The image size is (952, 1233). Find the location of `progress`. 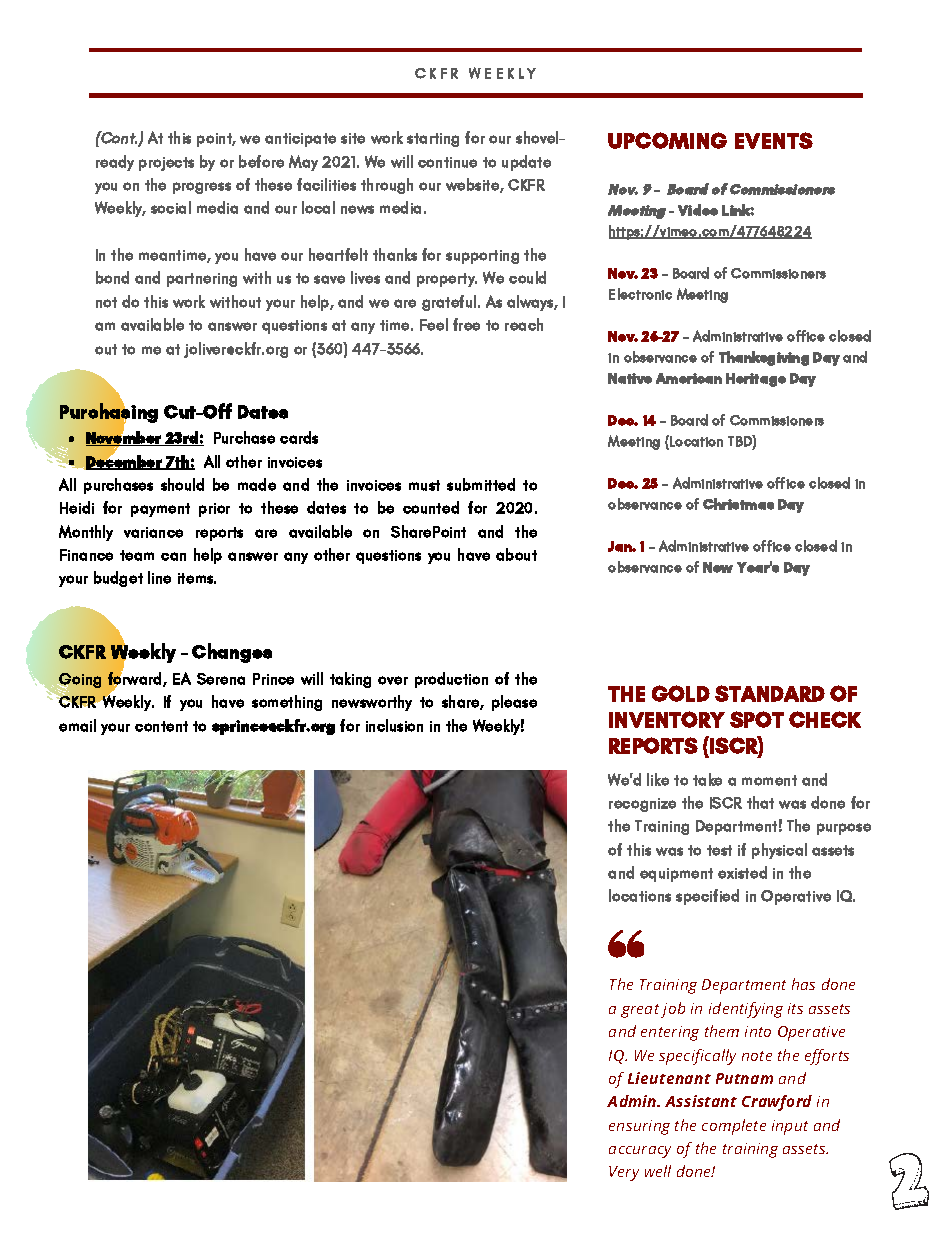

progress is located at coordinates (202, 188).
